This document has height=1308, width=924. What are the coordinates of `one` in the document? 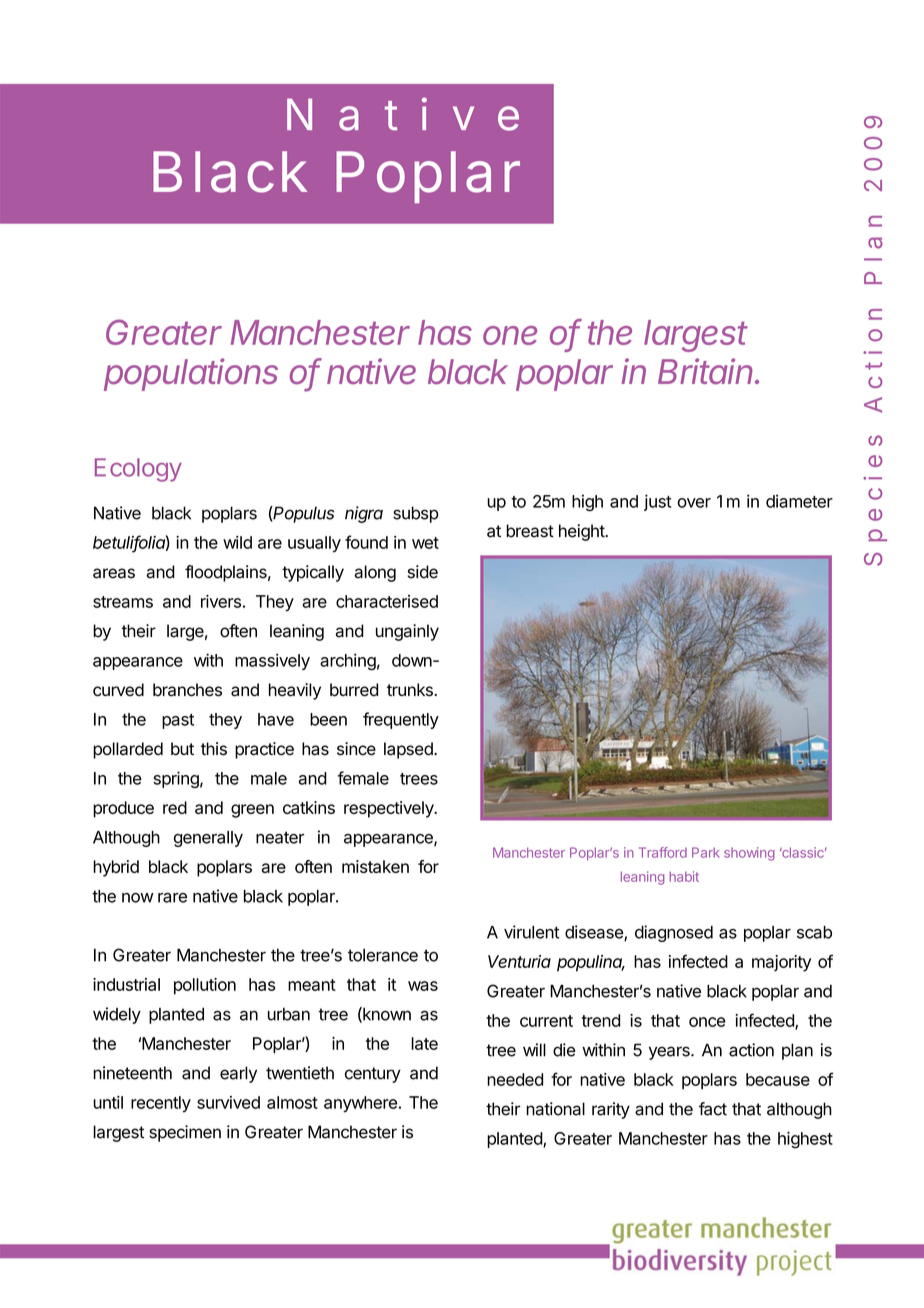 It's located at (510, 335).
